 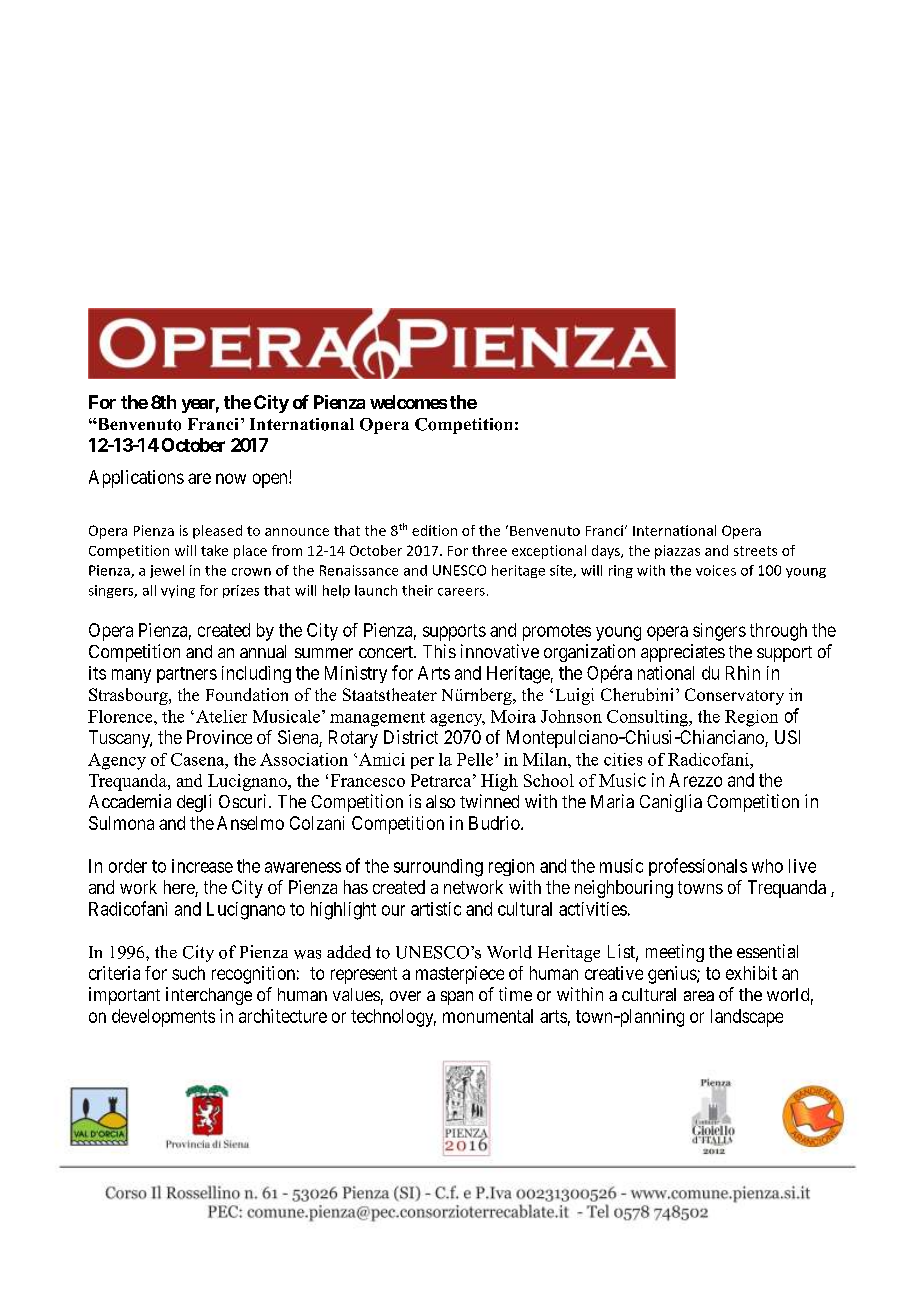 I want to click on Conservatory, so click(x=734, y=696).
